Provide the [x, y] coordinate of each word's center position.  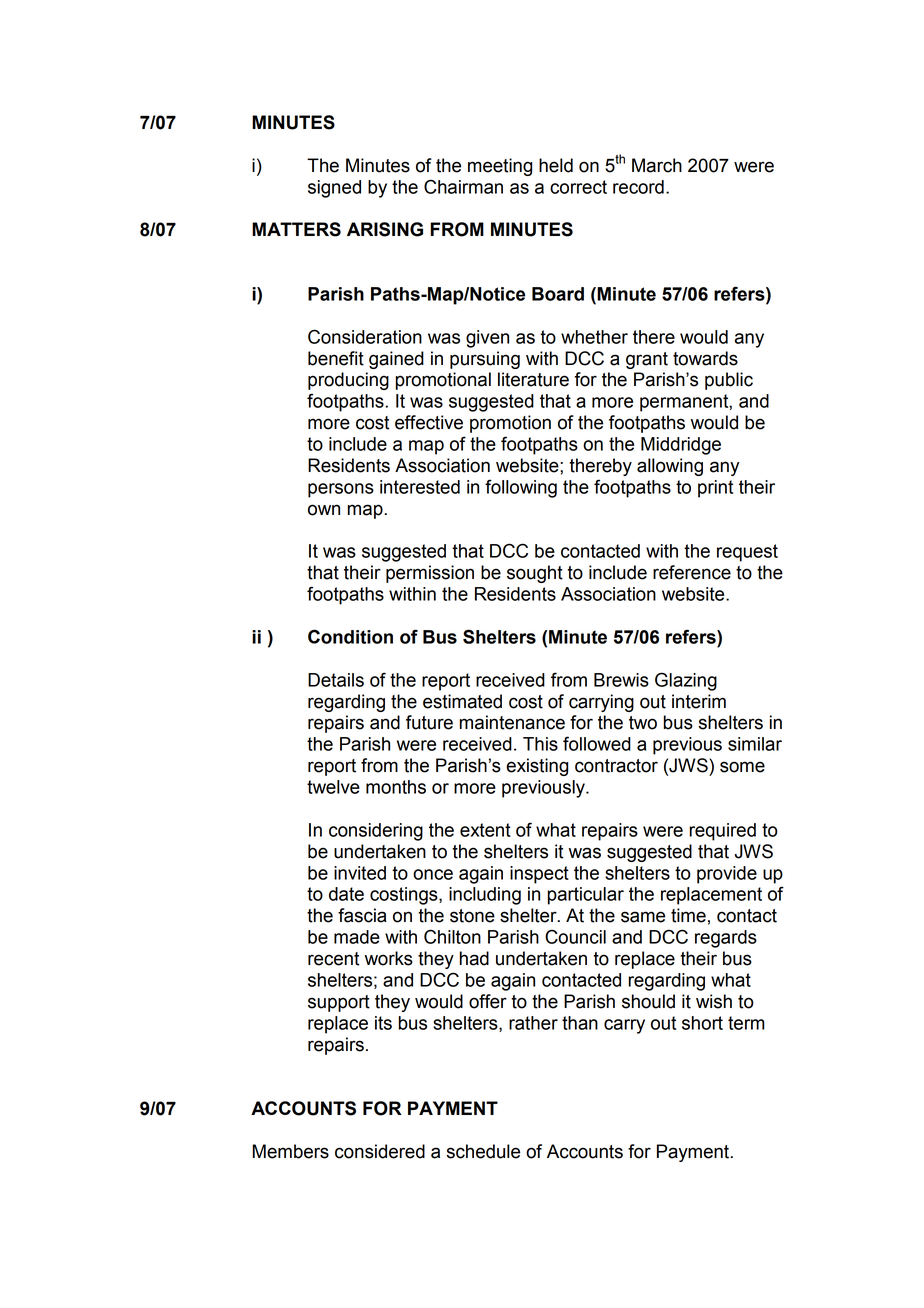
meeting [500, 167]
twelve [333, 787]
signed [334, 189]
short [702, 1023]
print [715, 489]
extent [485, 830]
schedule [483, 1151]
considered [380, 1151]
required [722, 832]
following [521, 488]
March [657, 165]
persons [341, 490]
